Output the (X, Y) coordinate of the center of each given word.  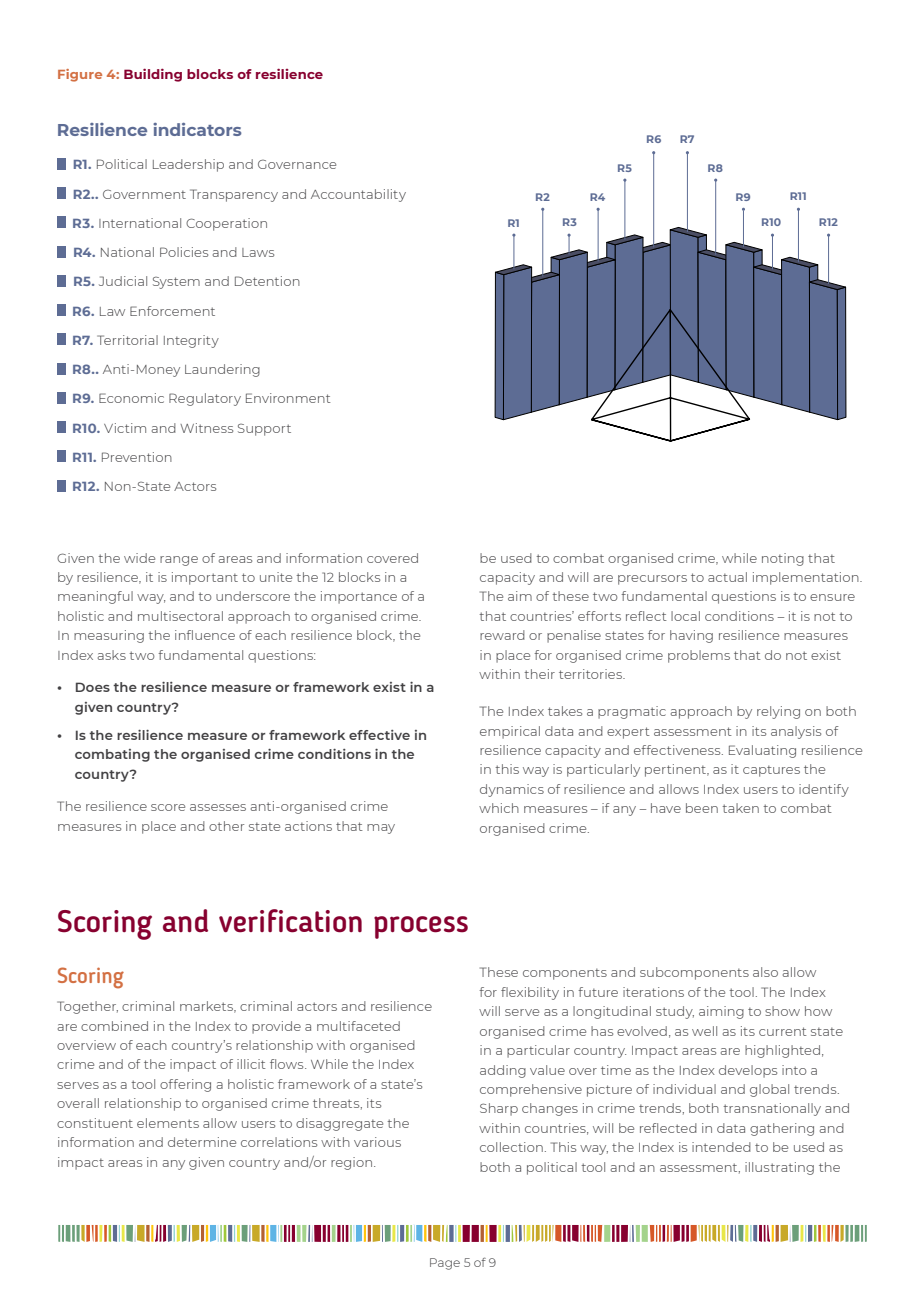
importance (359, 597)
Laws (258, 252)
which (499, 808)
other (226, 826)
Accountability (358, 195)
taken (740, 808)
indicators (197, 129)
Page (445, 1264)
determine (202, 1142)
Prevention (137, 457)
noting (783, 559)
